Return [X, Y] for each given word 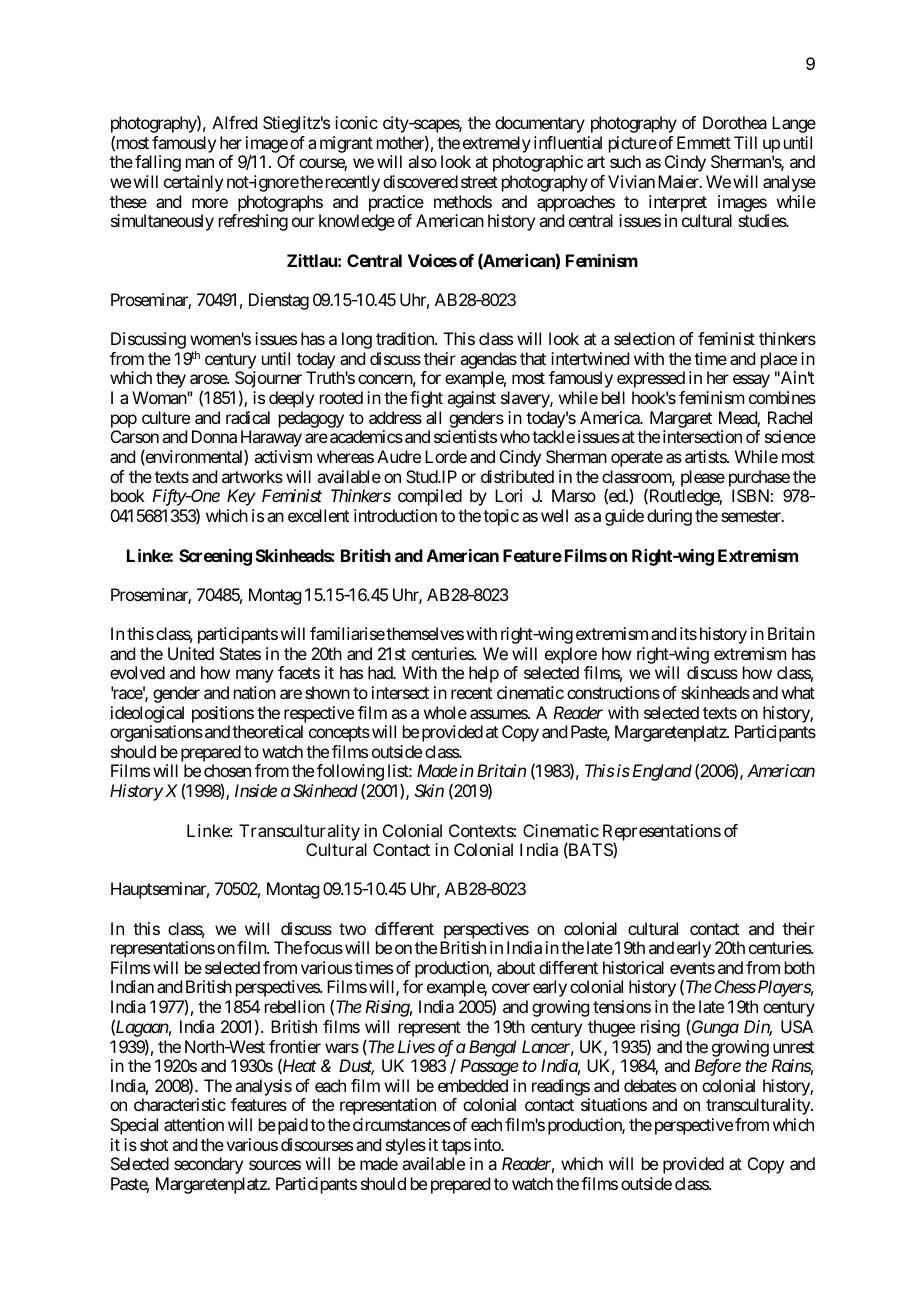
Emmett [704, 142]
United [191, 653]
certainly [193, 183]
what [798, 692]
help [484, 674]
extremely [497, 144]
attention [194, 1124]
